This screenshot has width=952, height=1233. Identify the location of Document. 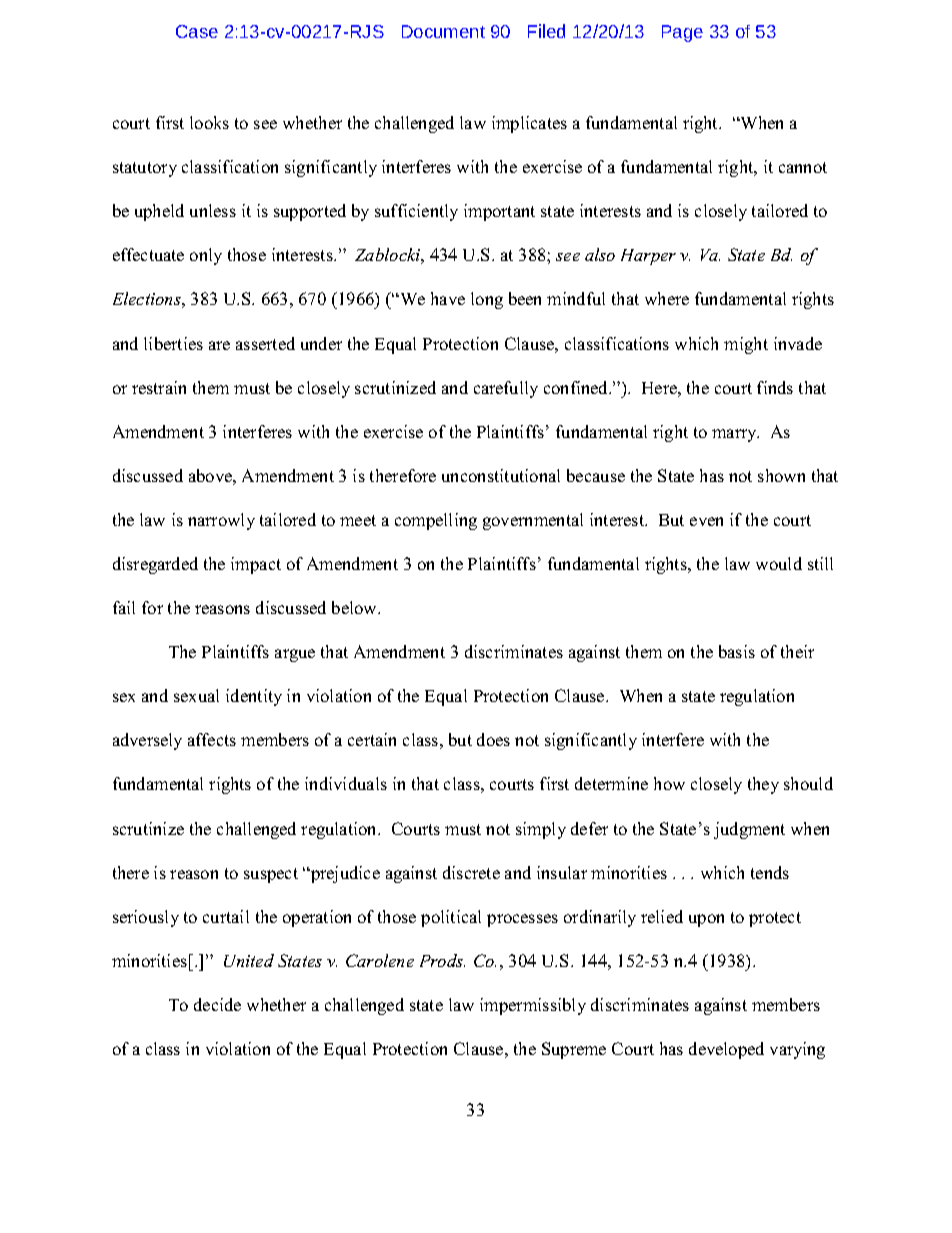
(443, 31).
